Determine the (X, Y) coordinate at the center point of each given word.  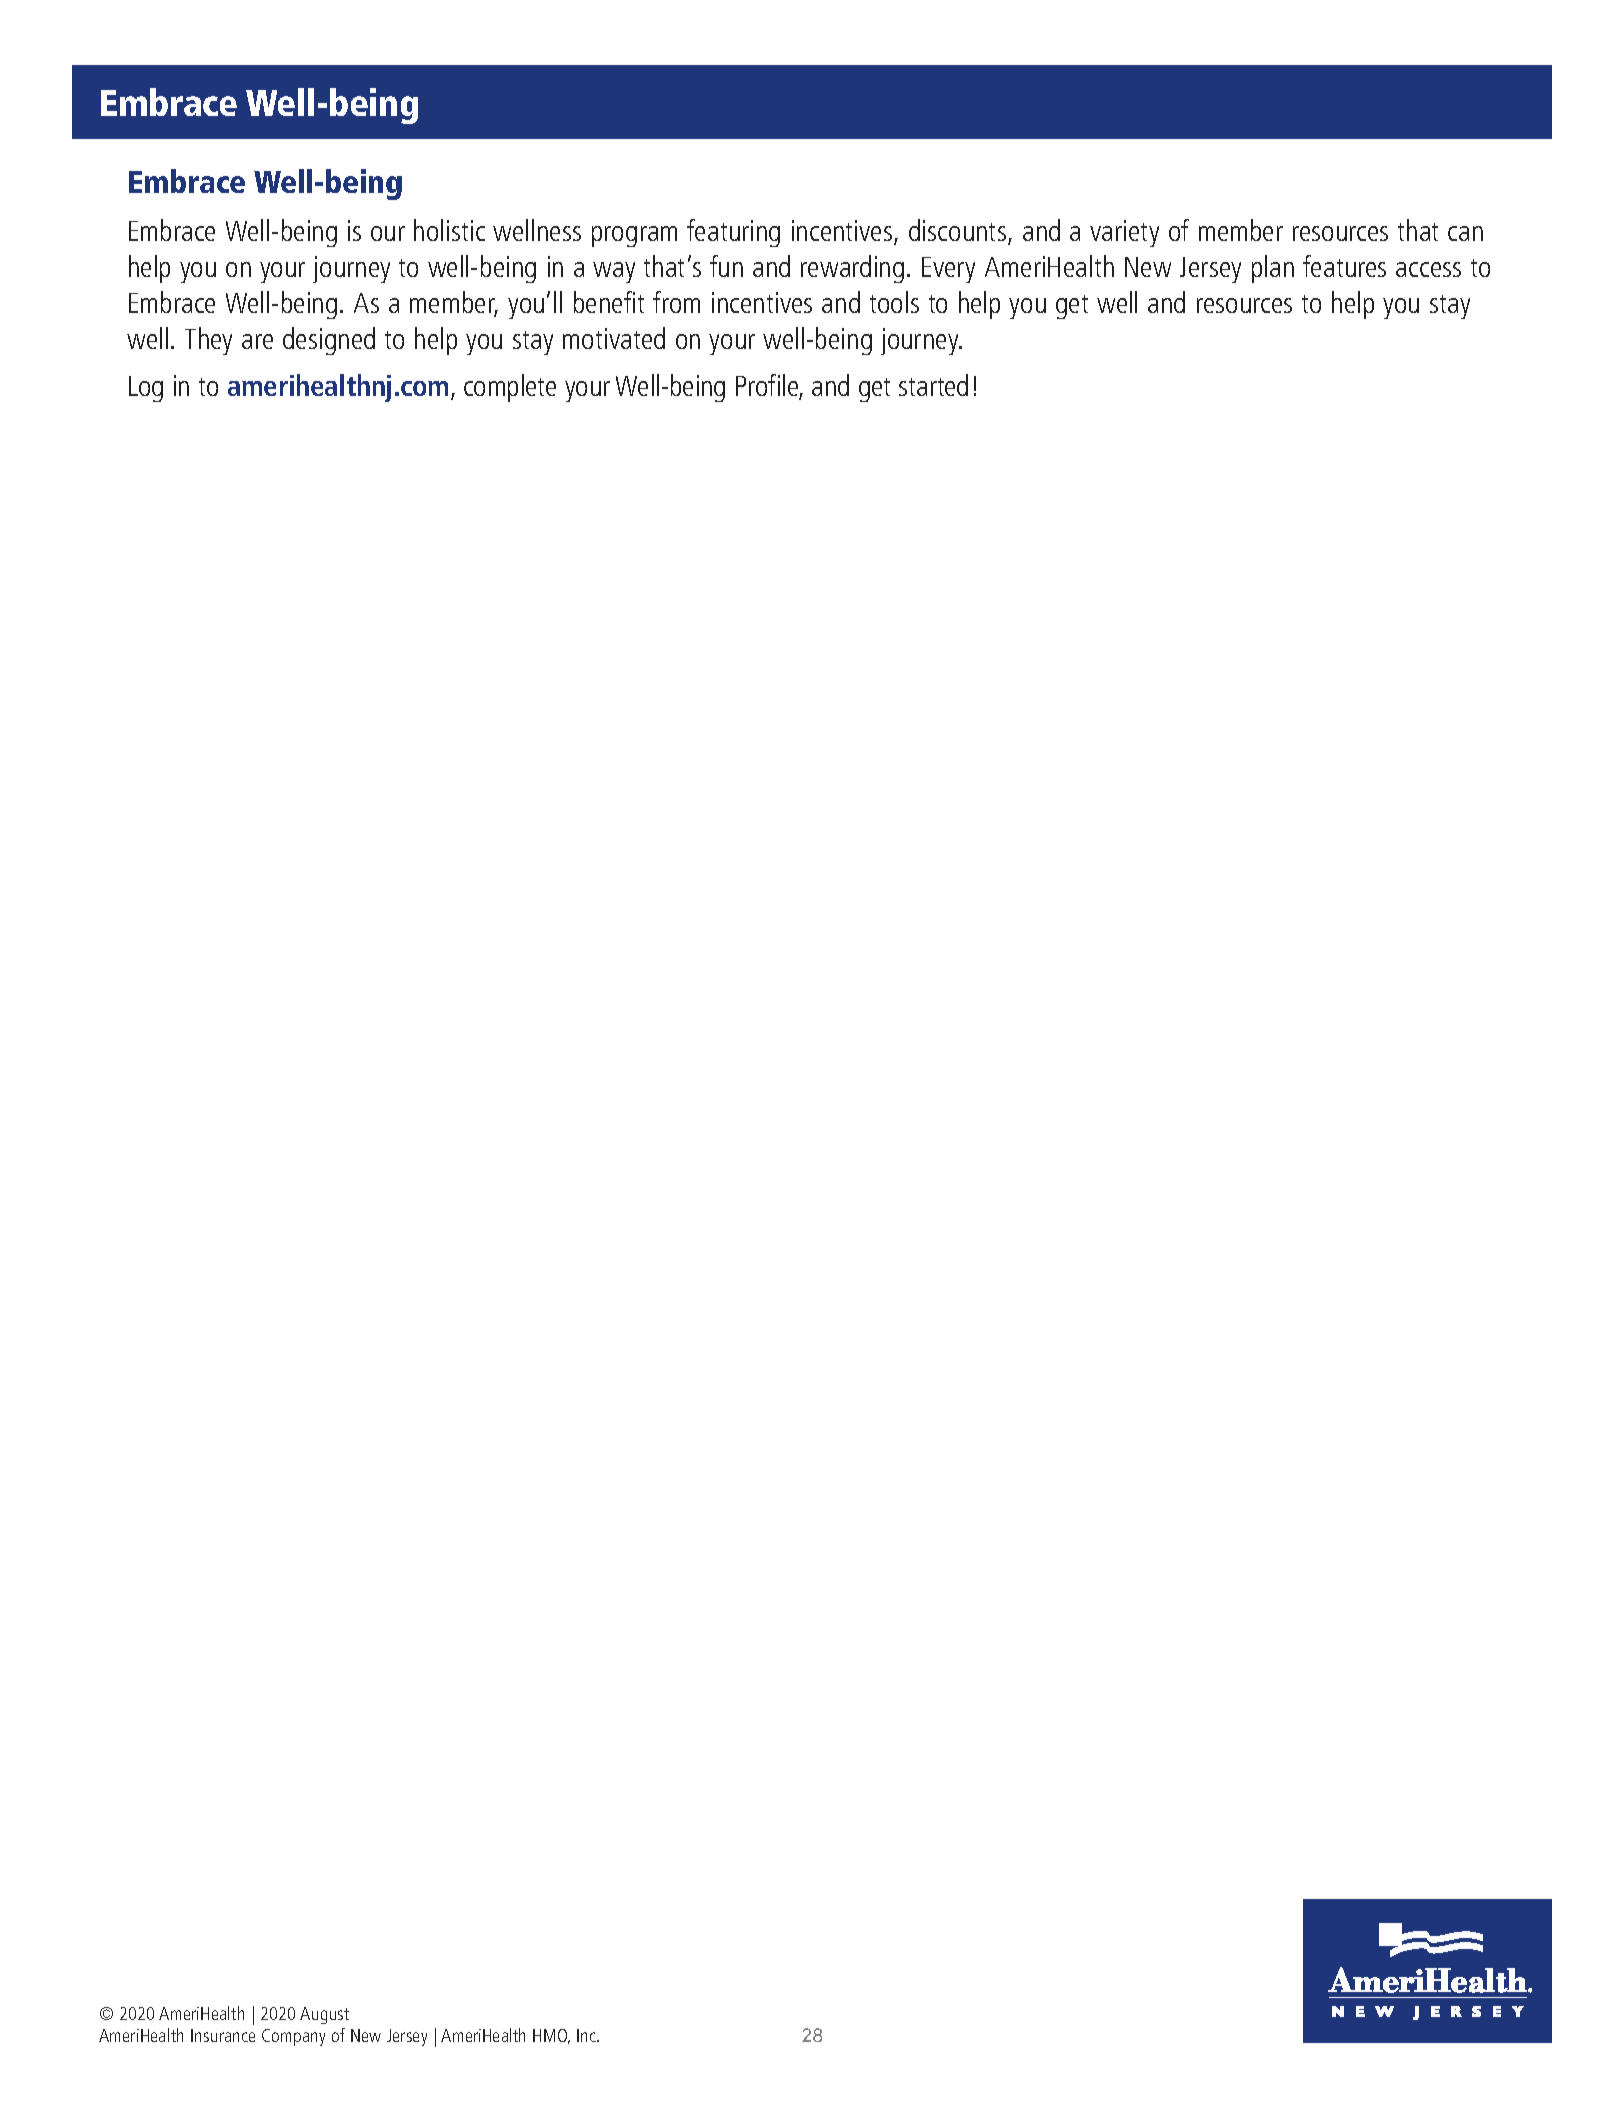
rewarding (852, 269)
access (1428, 269)
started (933, 385)
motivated (614, 338)
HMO (551, 2036)
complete (510, 388)
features (1344, 266)
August (324, 2015)
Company (293, 2037)
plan (1273, 269)
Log (146, 389)
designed (329, 341)
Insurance (223, 2035)
